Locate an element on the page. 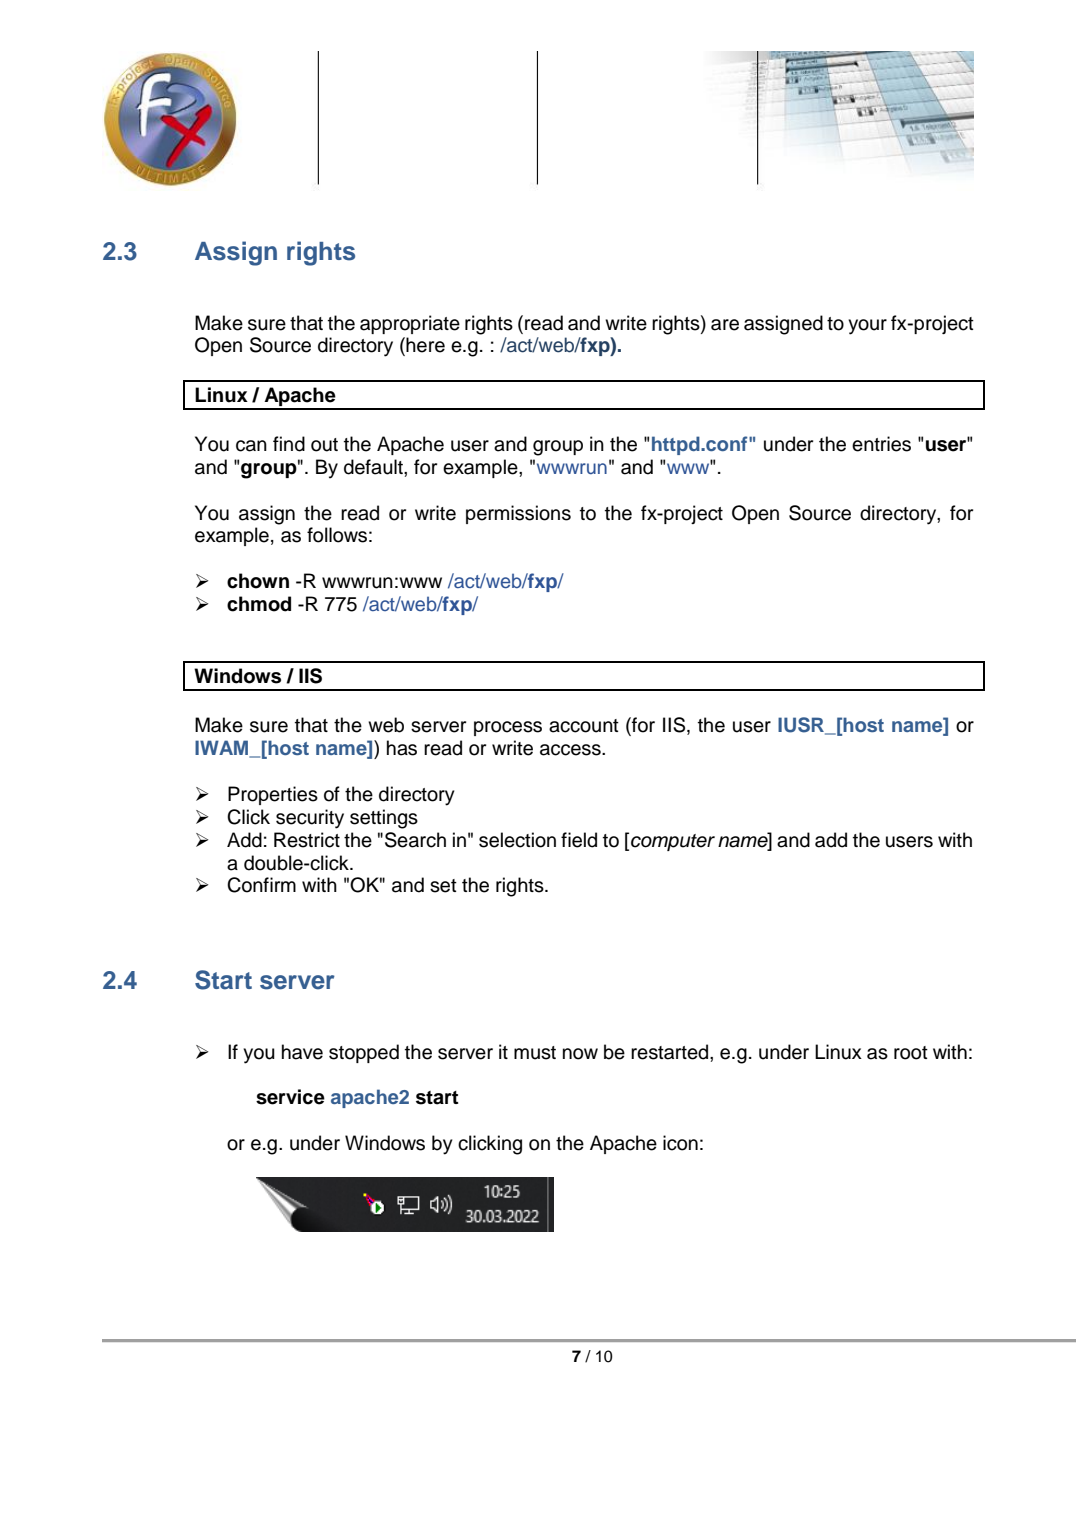 The width and height of the image is (1076, 1521). root is located at coordinates (911, 1053).
